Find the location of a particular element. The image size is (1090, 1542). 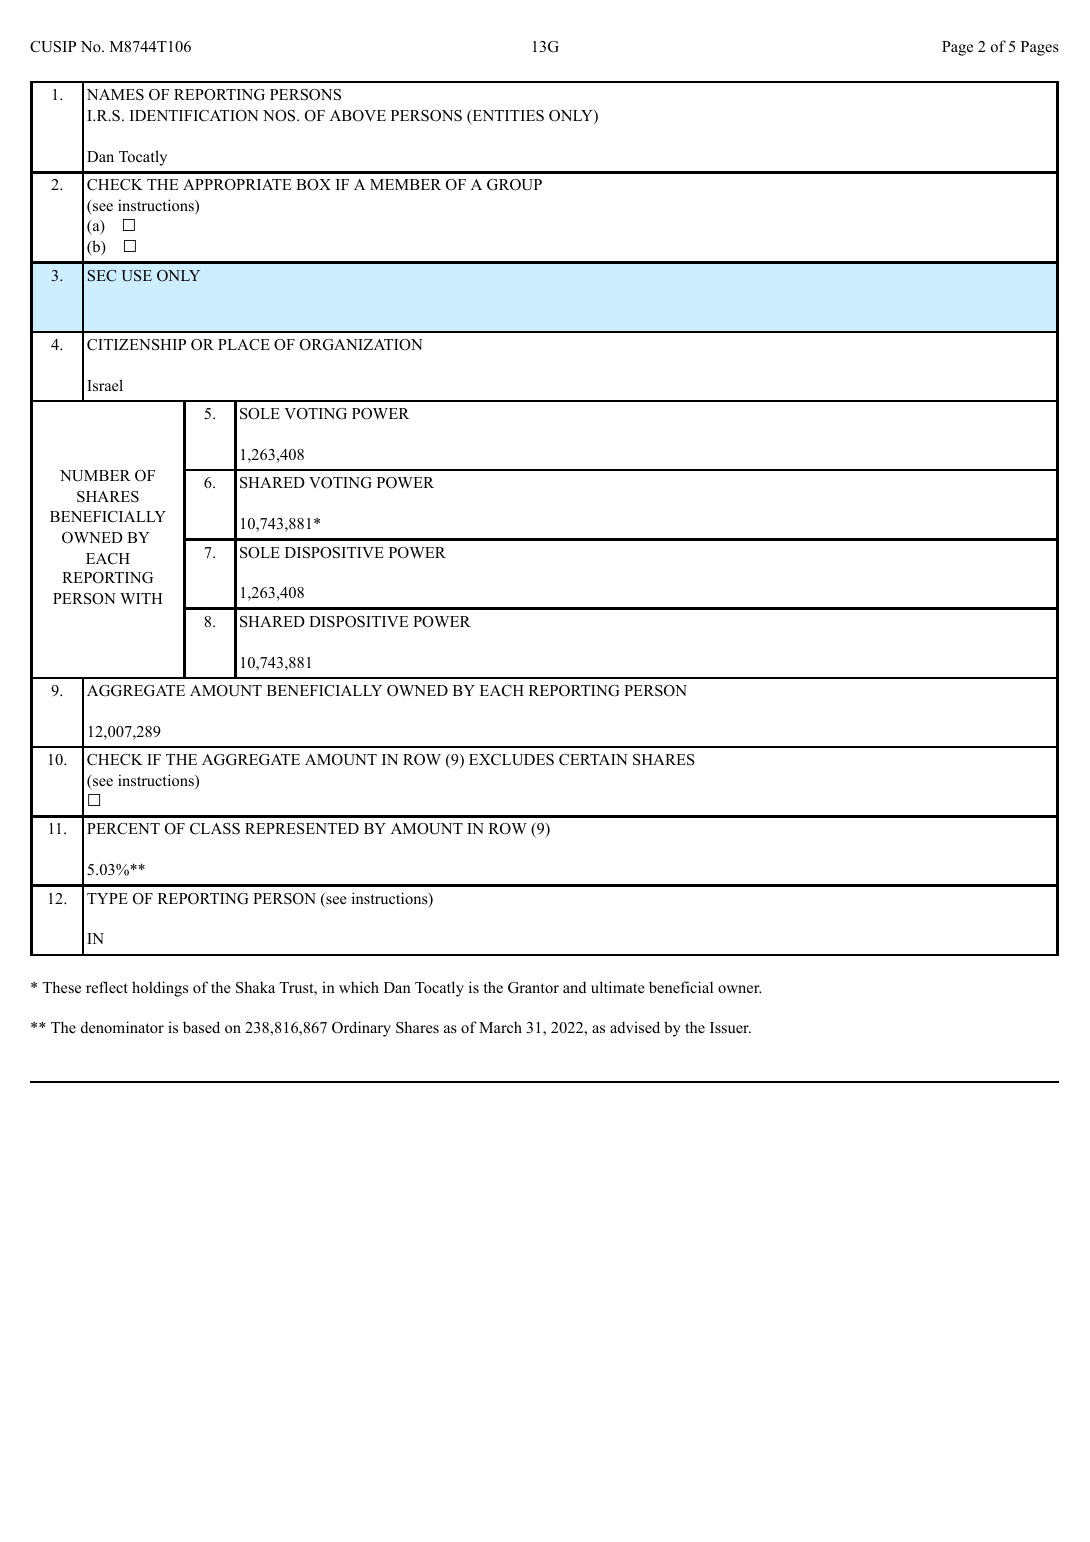

ORGANIZATION is located at coordinates (361, 345).
